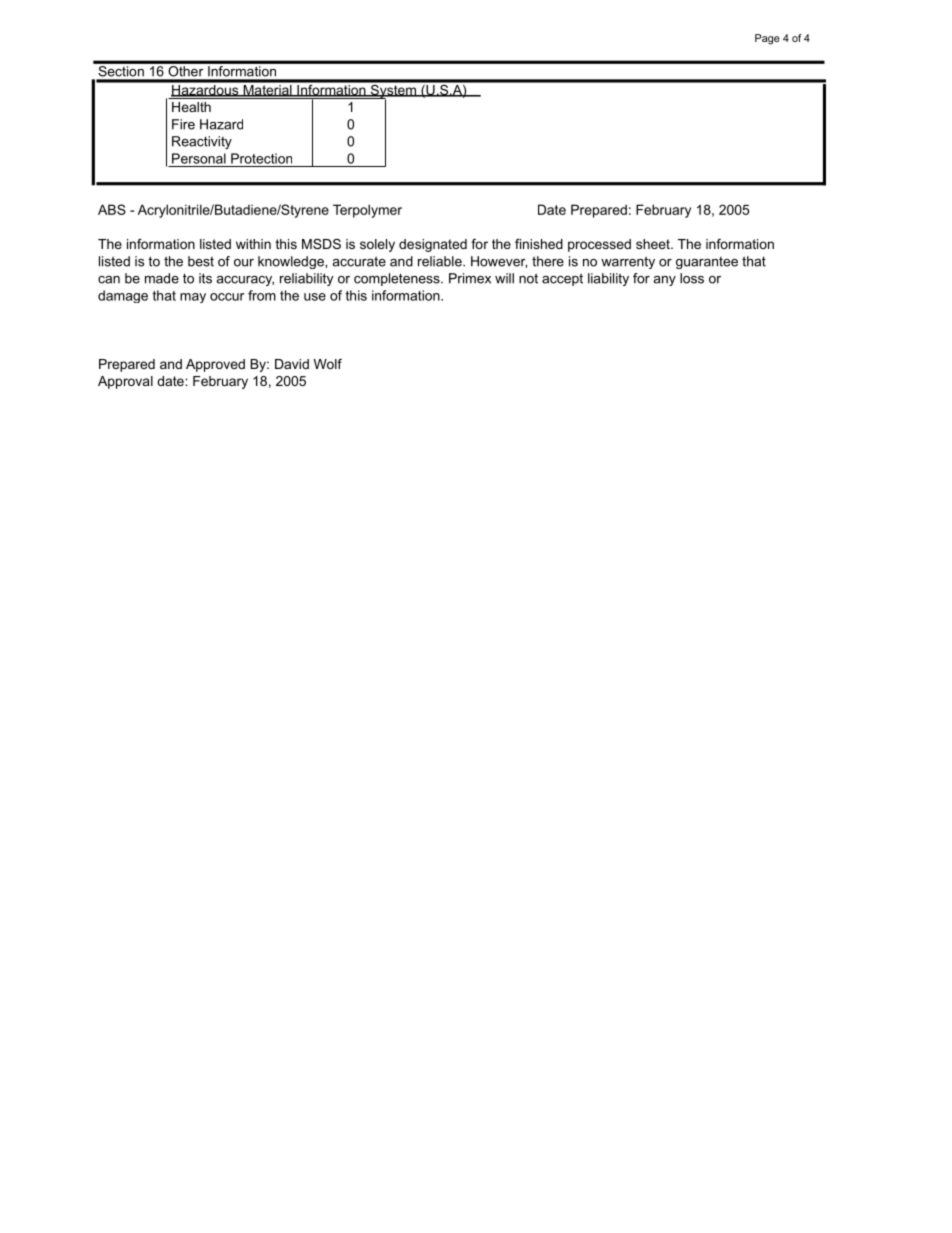 The image size is (952, 1233). I want to click on any, so click(664, 281).
